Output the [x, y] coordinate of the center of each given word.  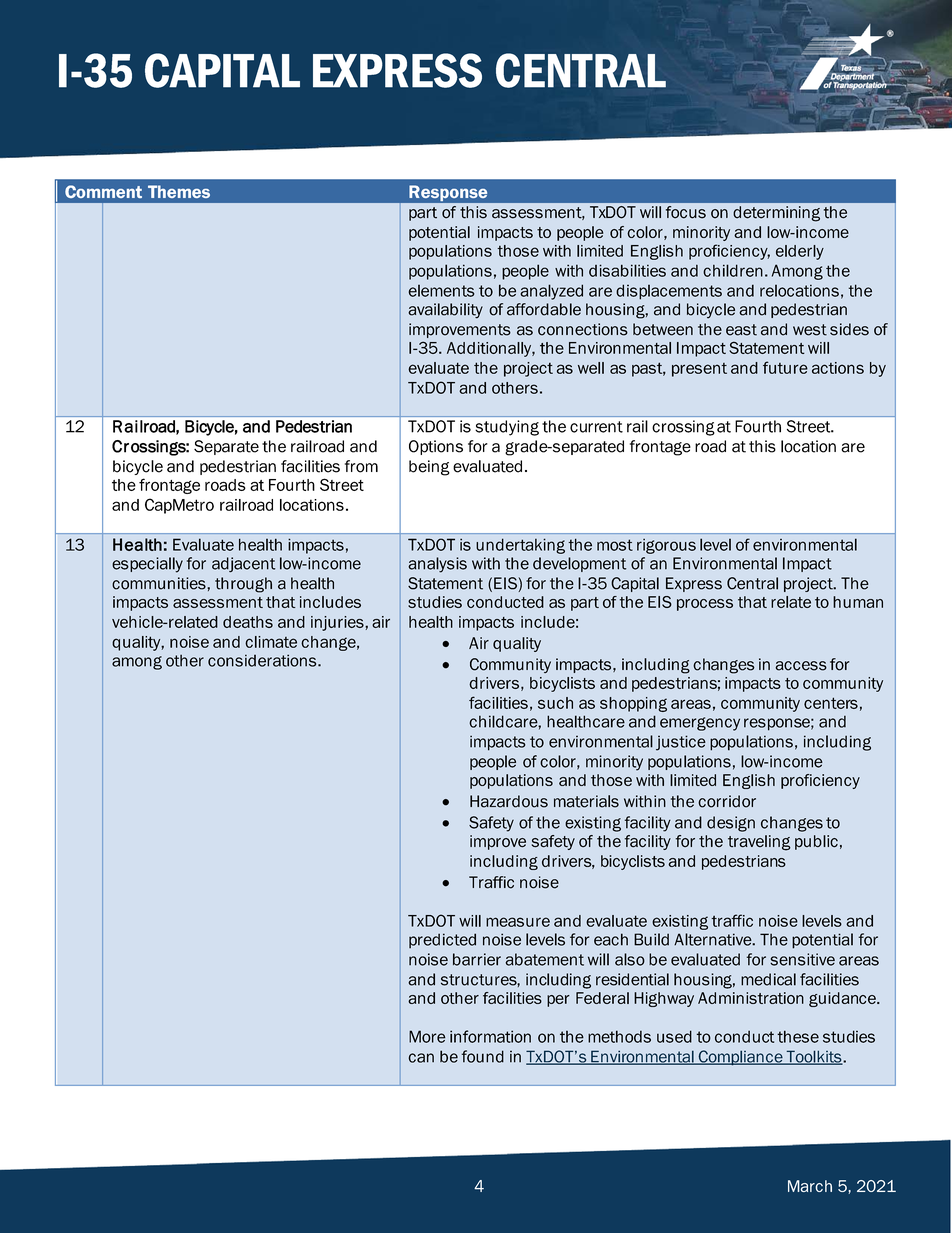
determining [776, 214]
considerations [263, 660]
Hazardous [509, 801]
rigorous [666, 546]
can [421, 1058]
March [810, 1186]
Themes [179, 191]
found [483, 1056]
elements [441, 291]
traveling [759, 843]
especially [147, 565]
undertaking [520, 546]
